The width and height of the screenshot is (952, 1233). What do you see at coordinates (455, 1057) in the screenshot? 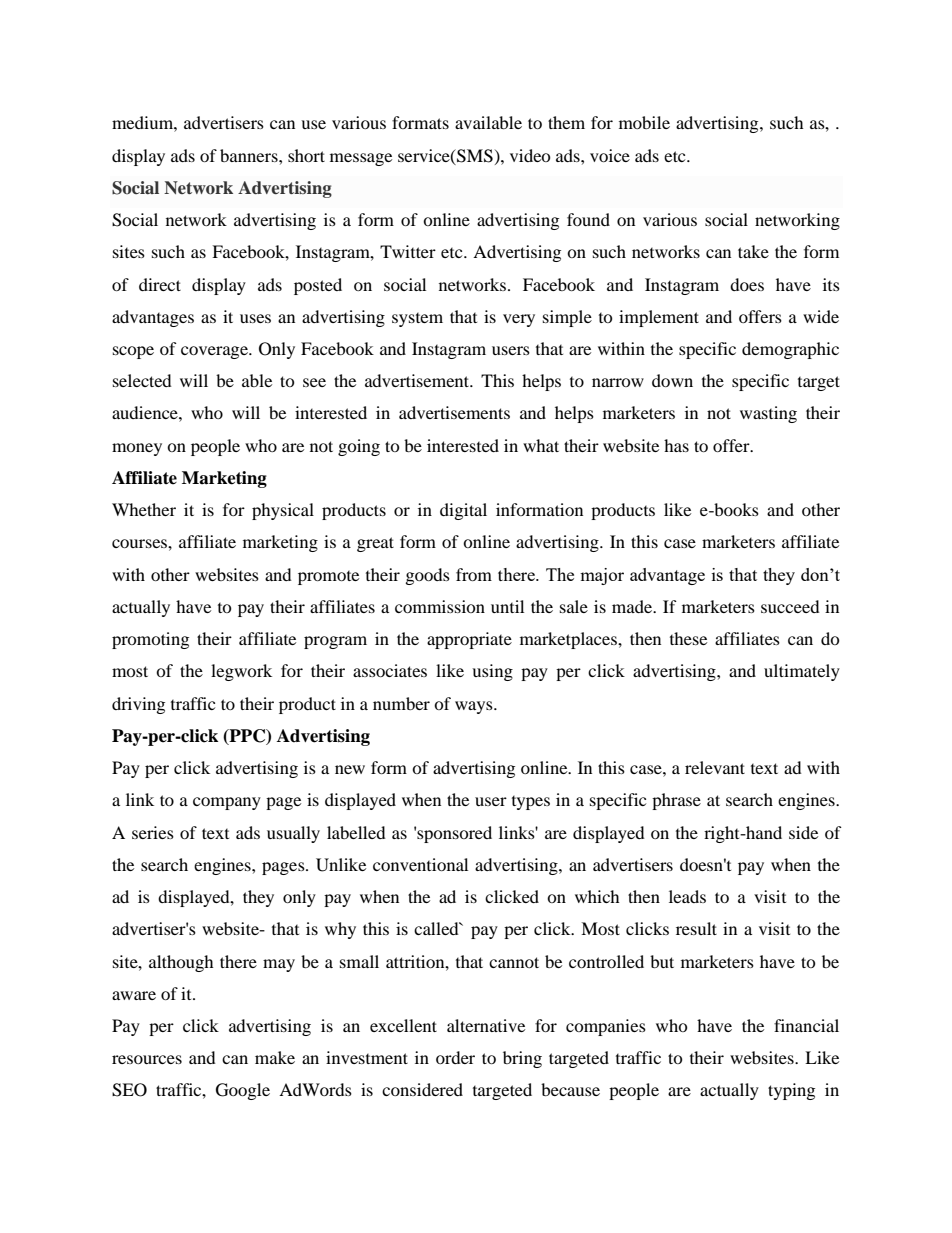
I see `order` at bounding box center [455, 1057].
